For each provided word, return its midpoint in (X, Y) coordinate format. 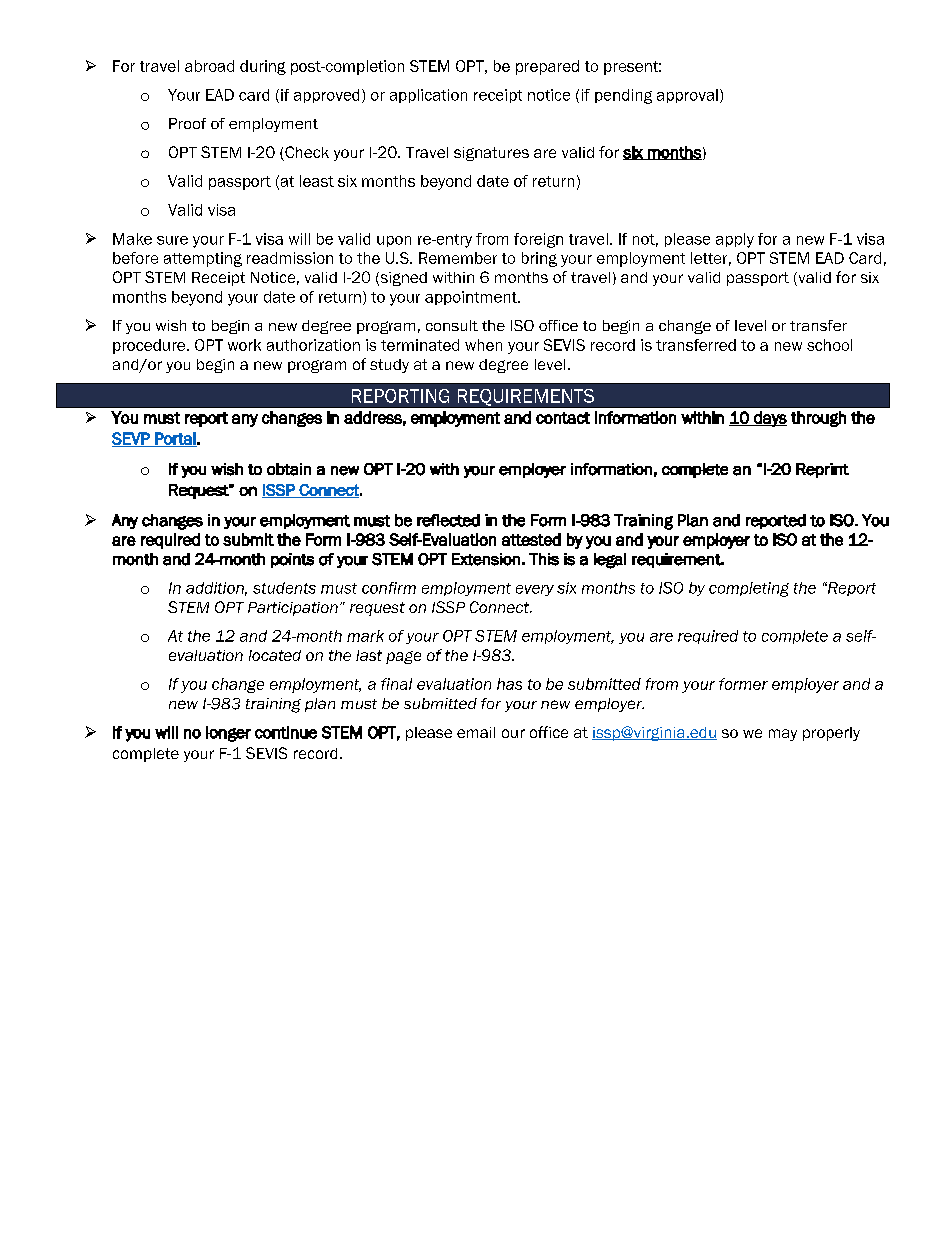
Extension (486, 559)
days (769, 419)
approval (687, 96)
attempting (203, 259)
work (244, 345)
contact (563, 418)
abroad (209, 66)
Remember (458, 258)
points (292, 560)
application (428, 96)
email (476, 732)
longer (228, 734)
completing (749, 589)
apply (735, 240)
